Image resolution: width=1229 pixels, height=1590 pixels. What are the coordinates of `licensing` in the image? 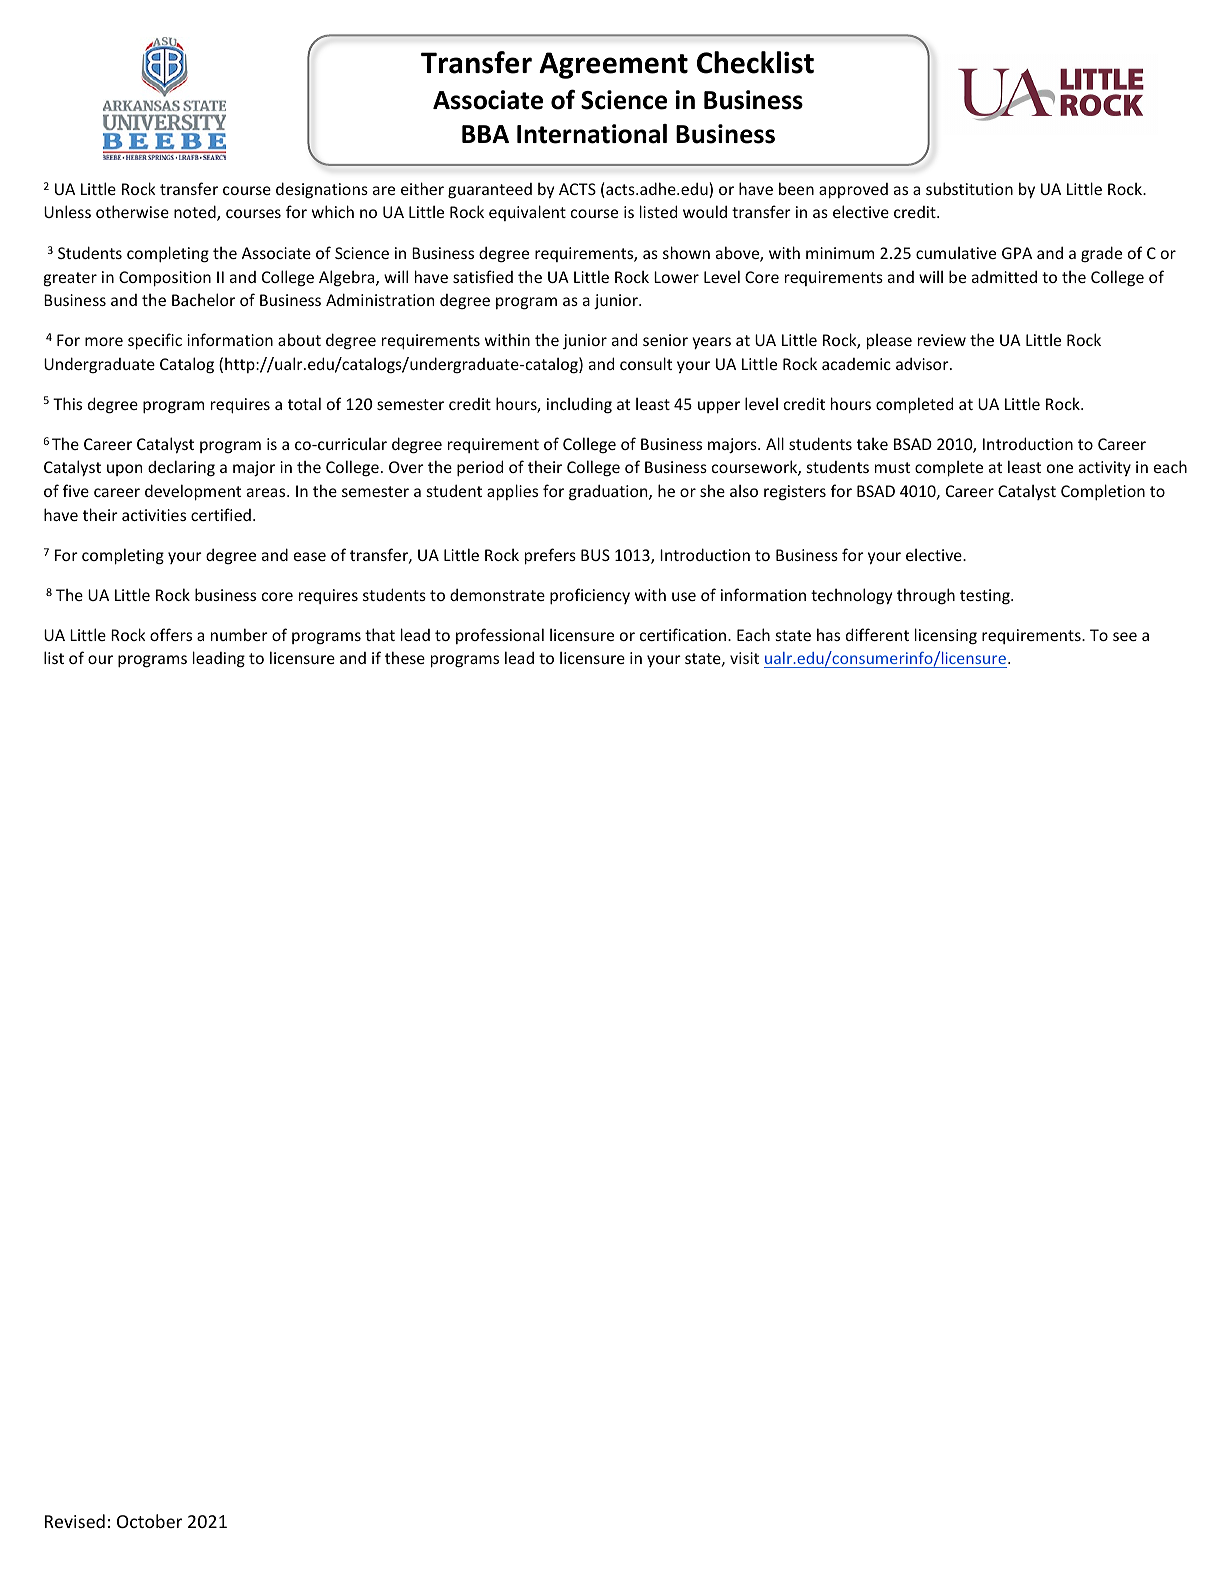 It's located at (946, 636).
